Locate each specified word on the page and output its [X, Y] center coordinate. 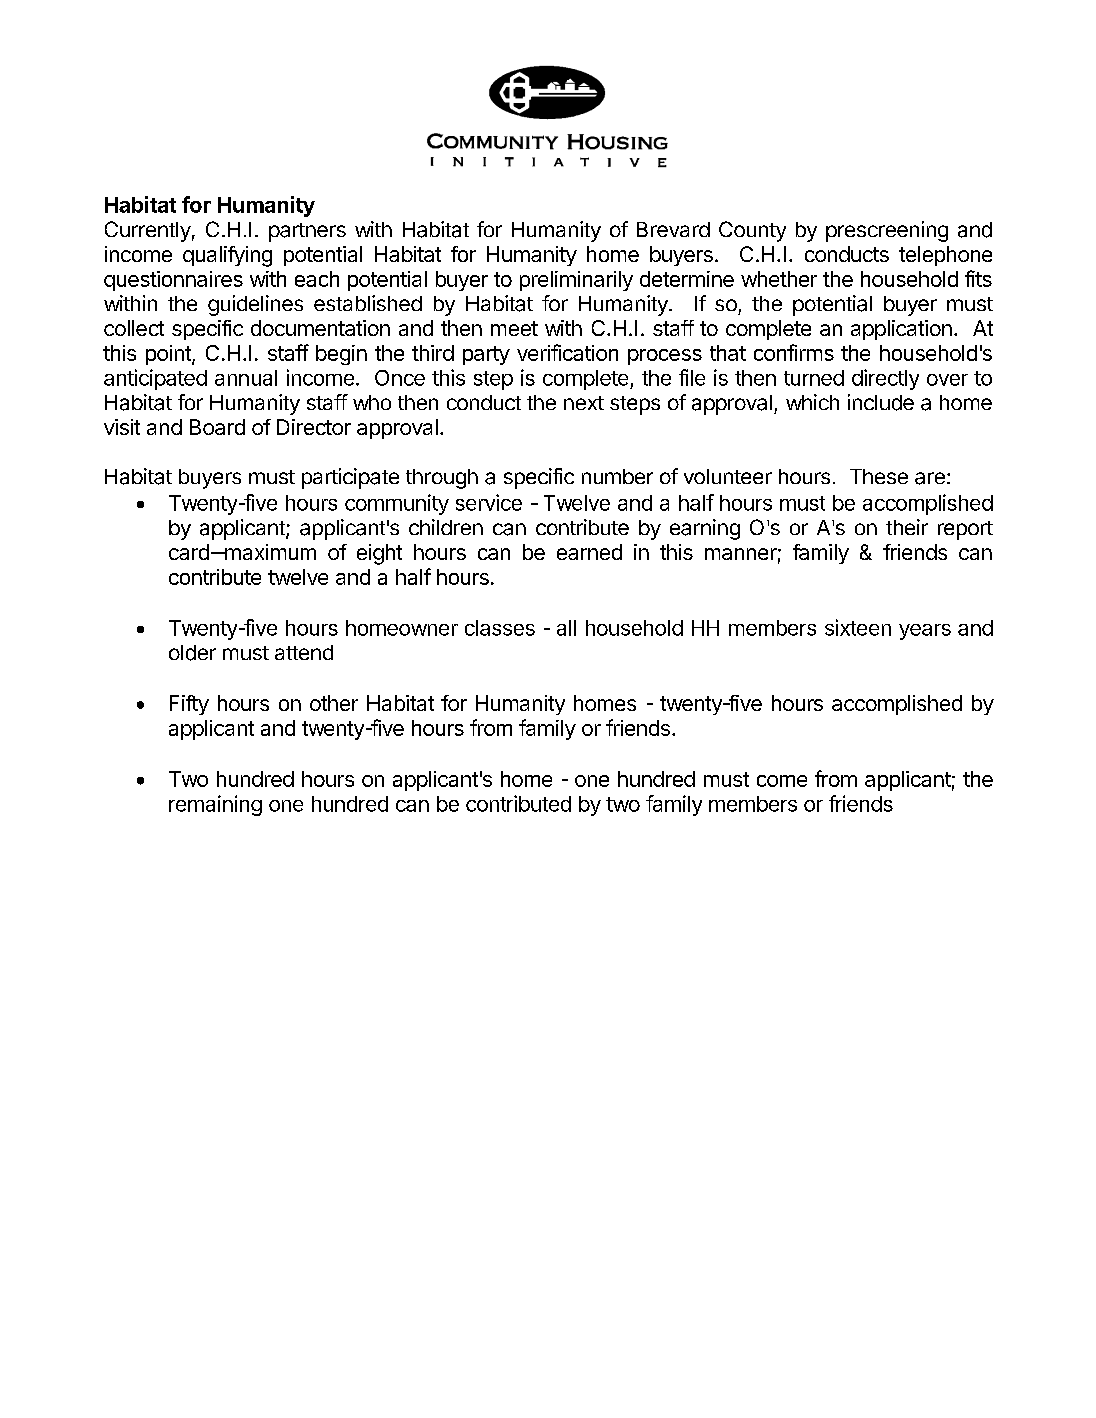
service [489, 502]
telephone [945, 256]
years [925, 632]
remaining [215, 805]
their [907, 527]
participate [350, 478]
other [334, 703]
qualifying [227, 256]
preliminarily [576, 281]
